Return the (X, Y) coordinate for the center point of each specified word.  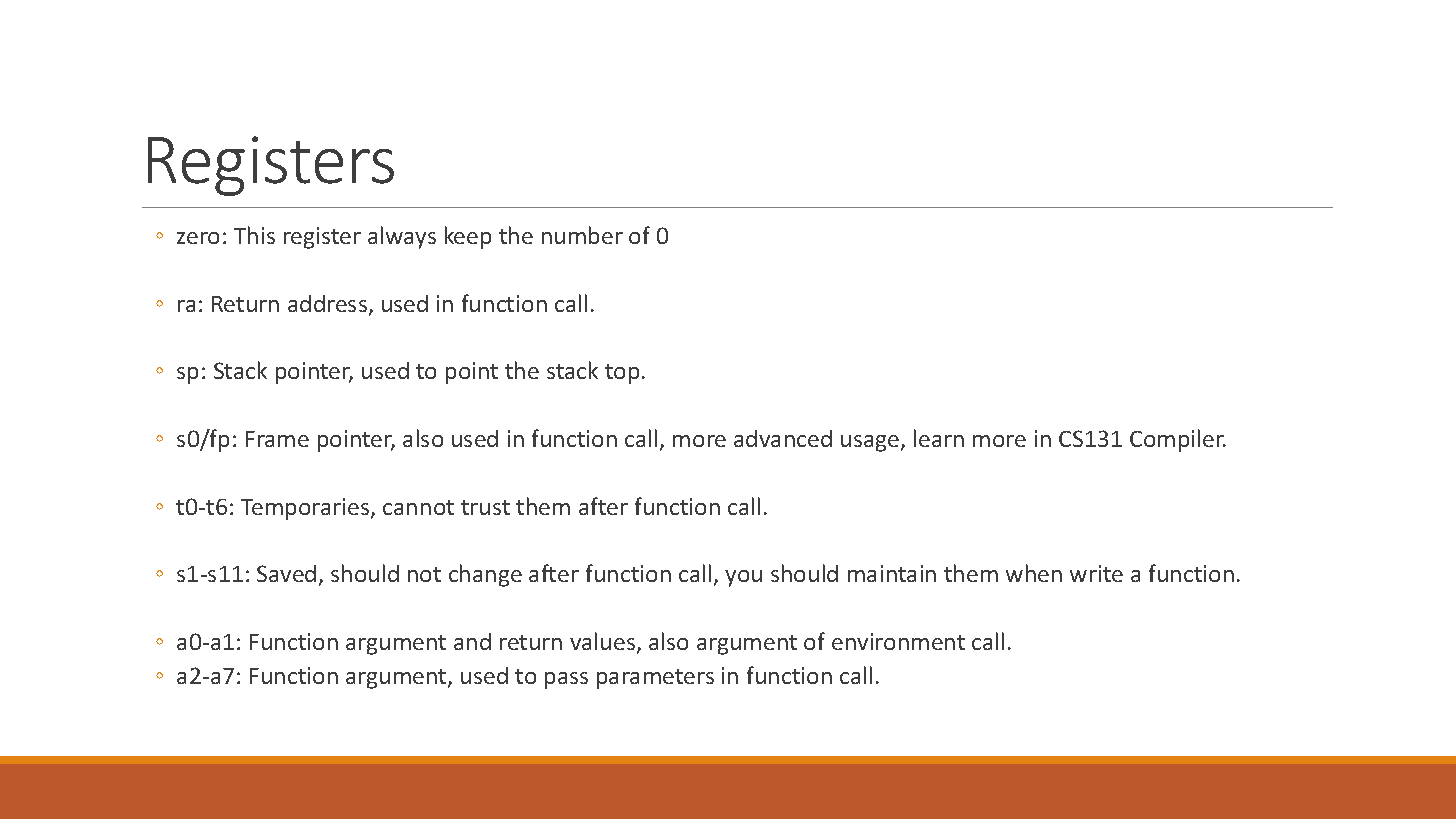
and (472, 641)
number (582, 235)
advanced (783, 438)
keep (468, 237)
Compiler (1178, 440)
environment (898, 641)
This (254, 235)
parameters (655, 679)
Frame (277, 439)
